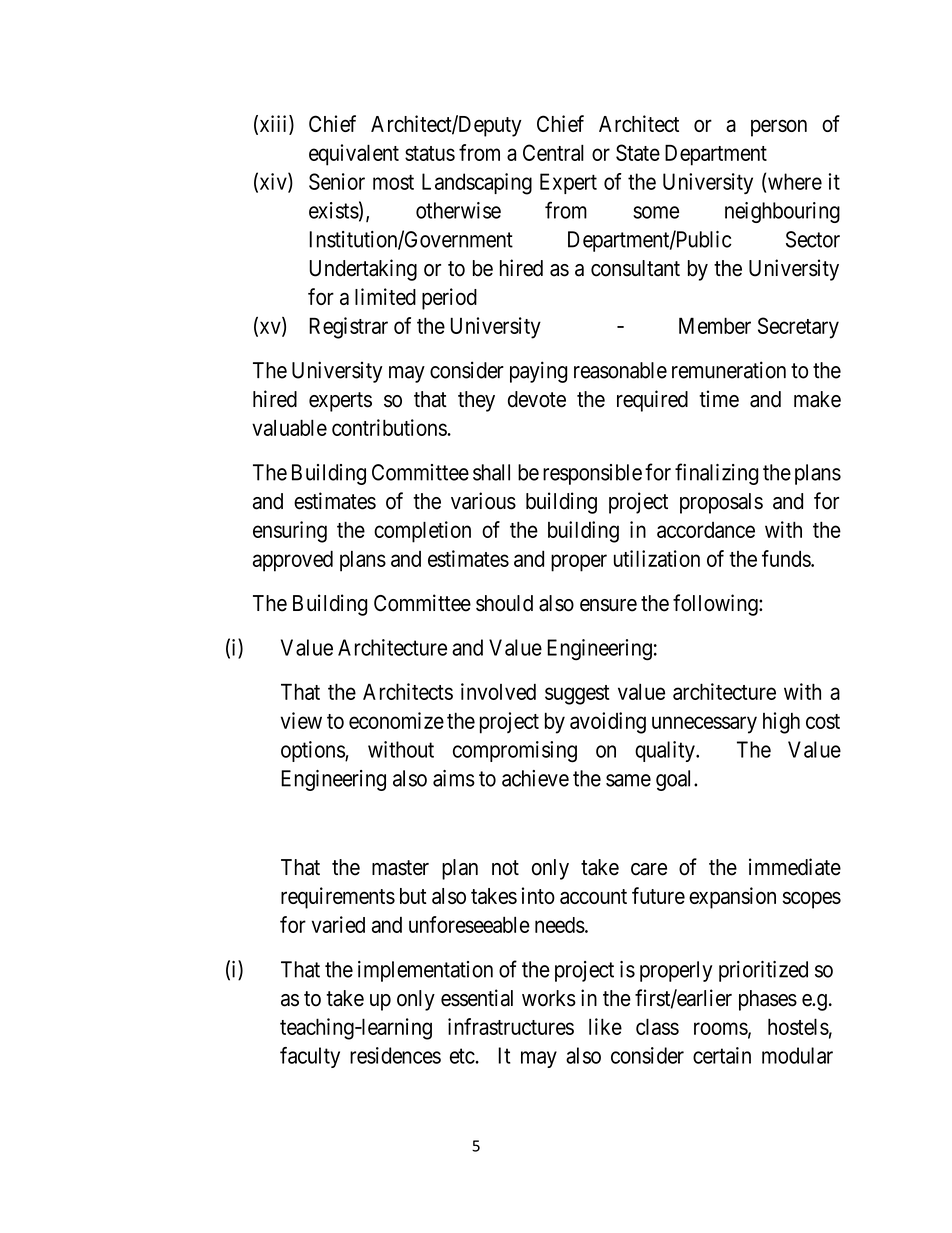 The image size is (952, 1233). Describe the element at coordinates (768, 1000) in the screenshot. I see `phases` at that location.
